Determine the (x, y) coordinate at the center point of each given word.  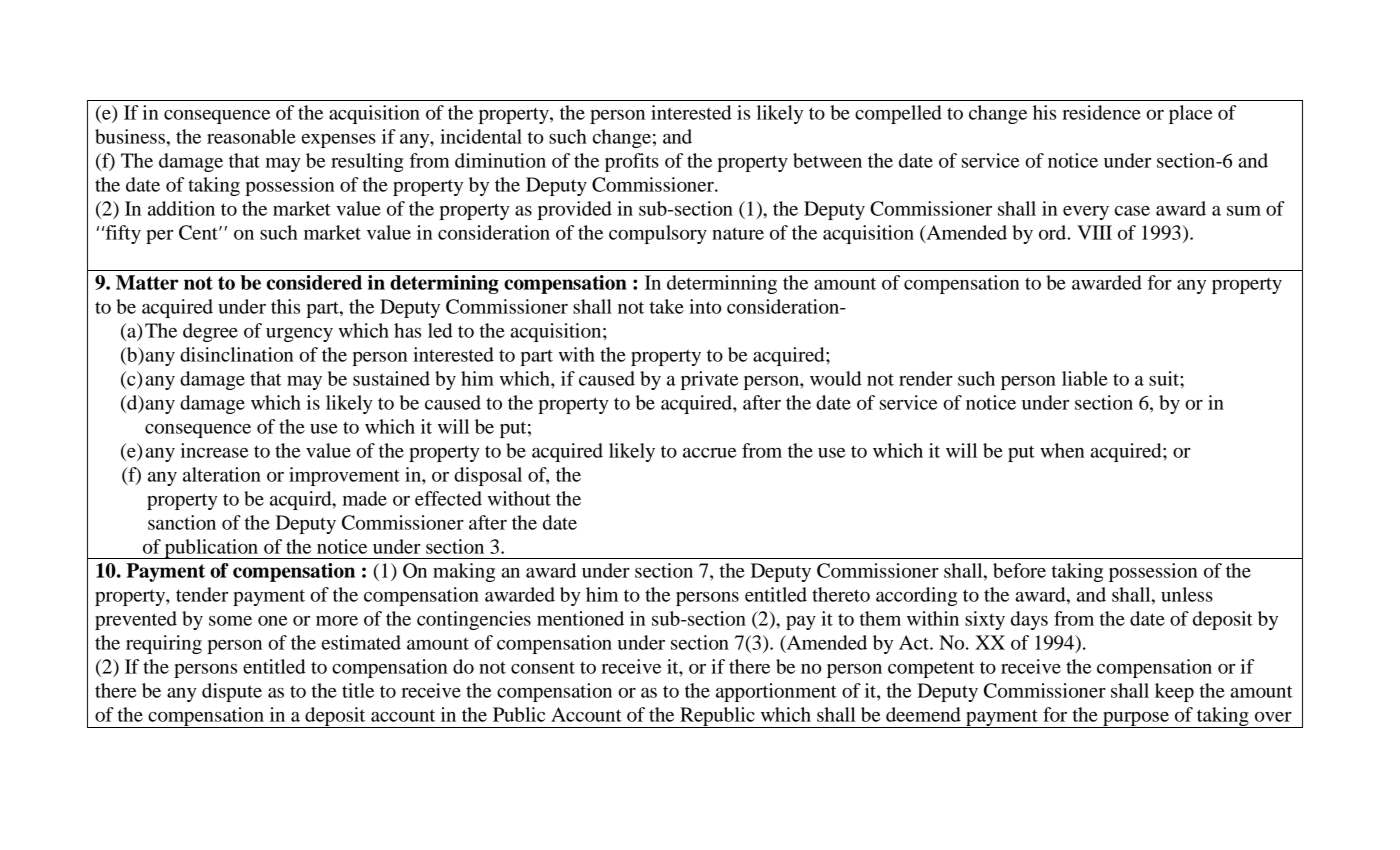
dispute (232, 692)
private (710, 380)
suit (1165, 378)
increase (215, 450)
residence (1101, 112)
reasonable (251, 136)
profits (632, 162)
